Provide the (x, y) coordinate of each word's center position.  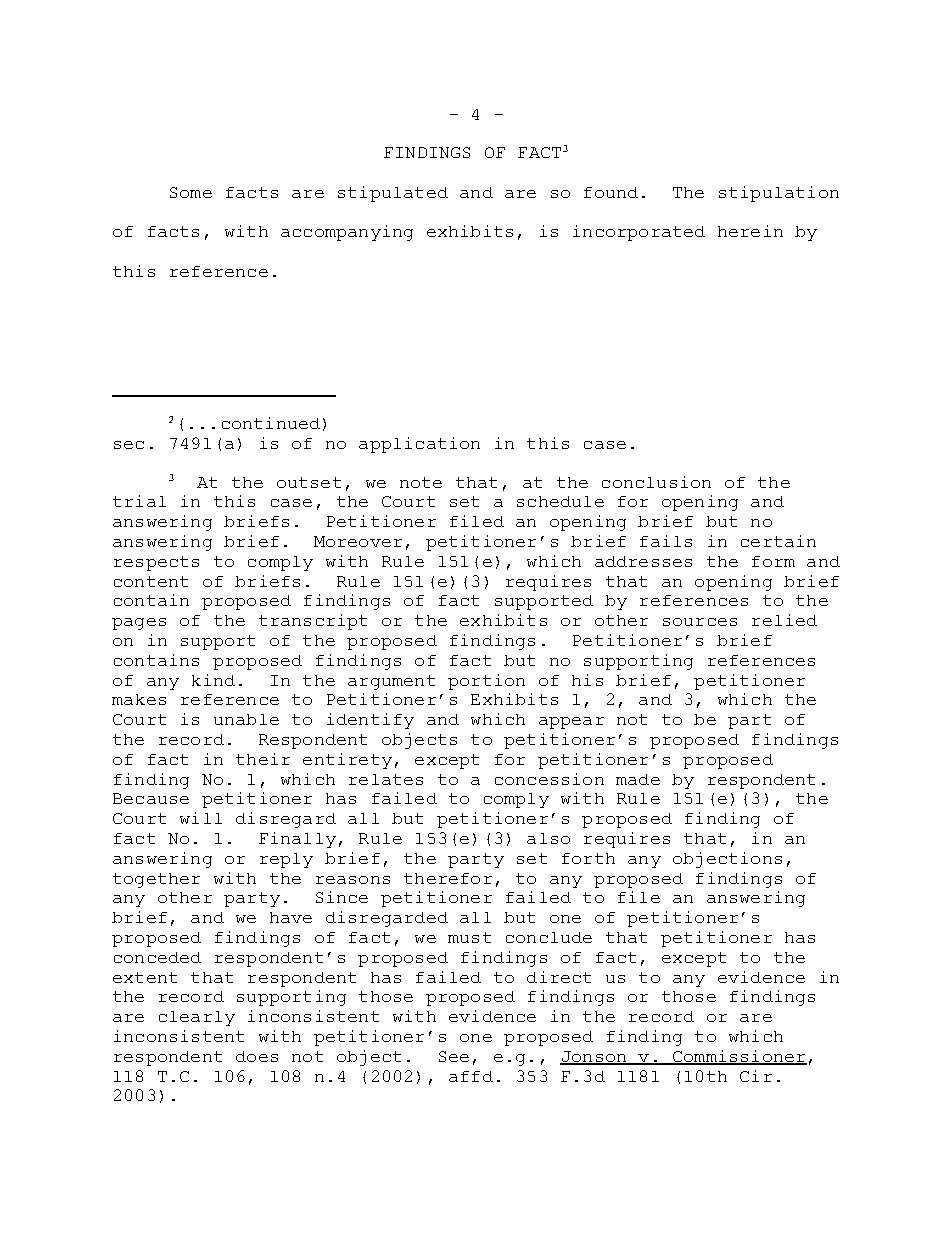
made (638, 779)
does (257, 1056)
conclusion (656, 482)
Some (191, 192)
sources (700, 622)
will (201, 818)
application (419, 445)
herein (750, 231)
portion (486, 682)
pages (139, 624)
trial (139, 501)
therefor (448, 878)
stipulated (393, 194)
